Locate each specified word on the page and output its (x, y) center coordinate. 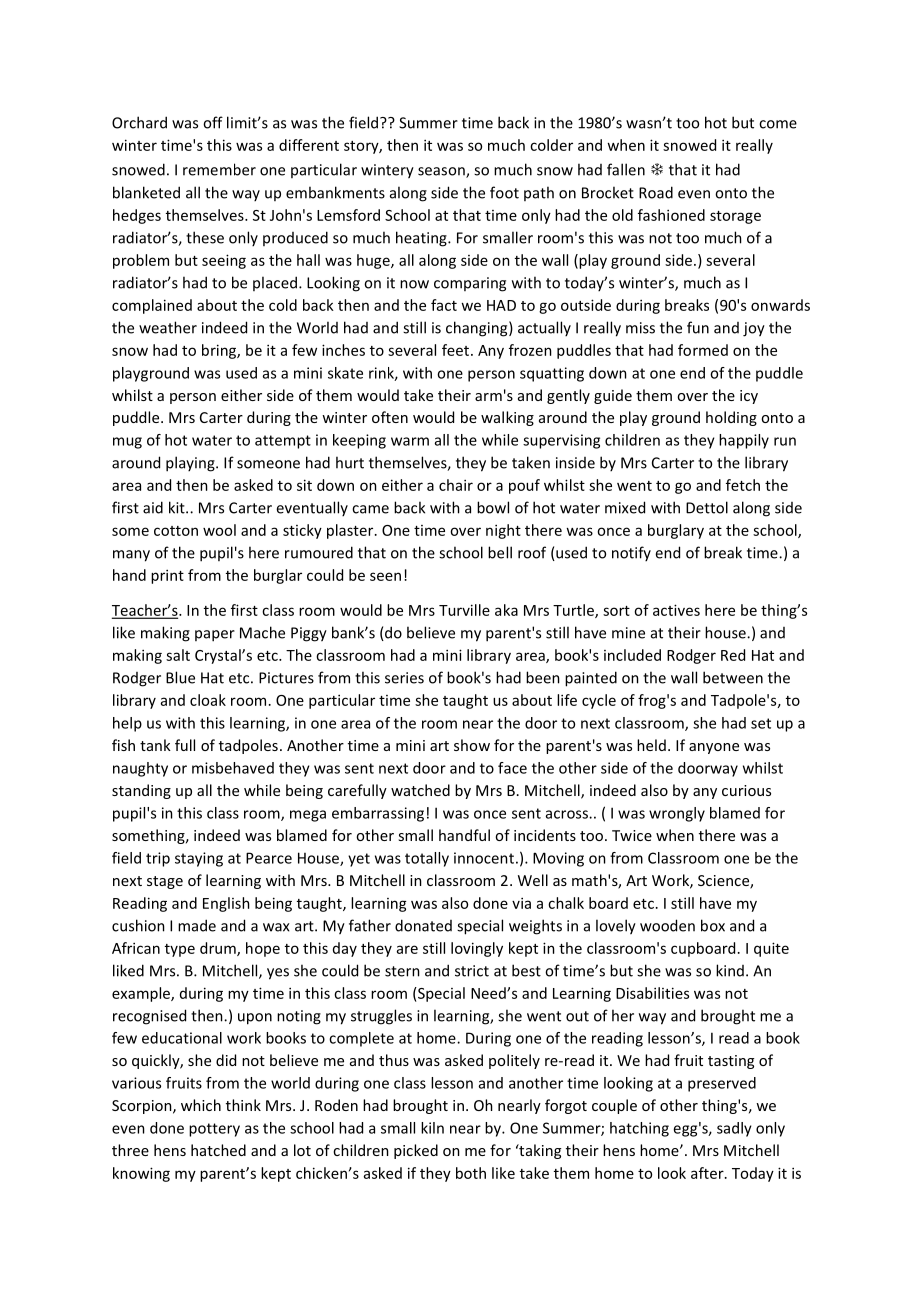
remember (219, 169)
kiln (432, 1128)
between (733, 677)
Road (656, 192)
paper (215, 636)
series (404, 678)
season (442, 172)
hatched (218, 1150)
